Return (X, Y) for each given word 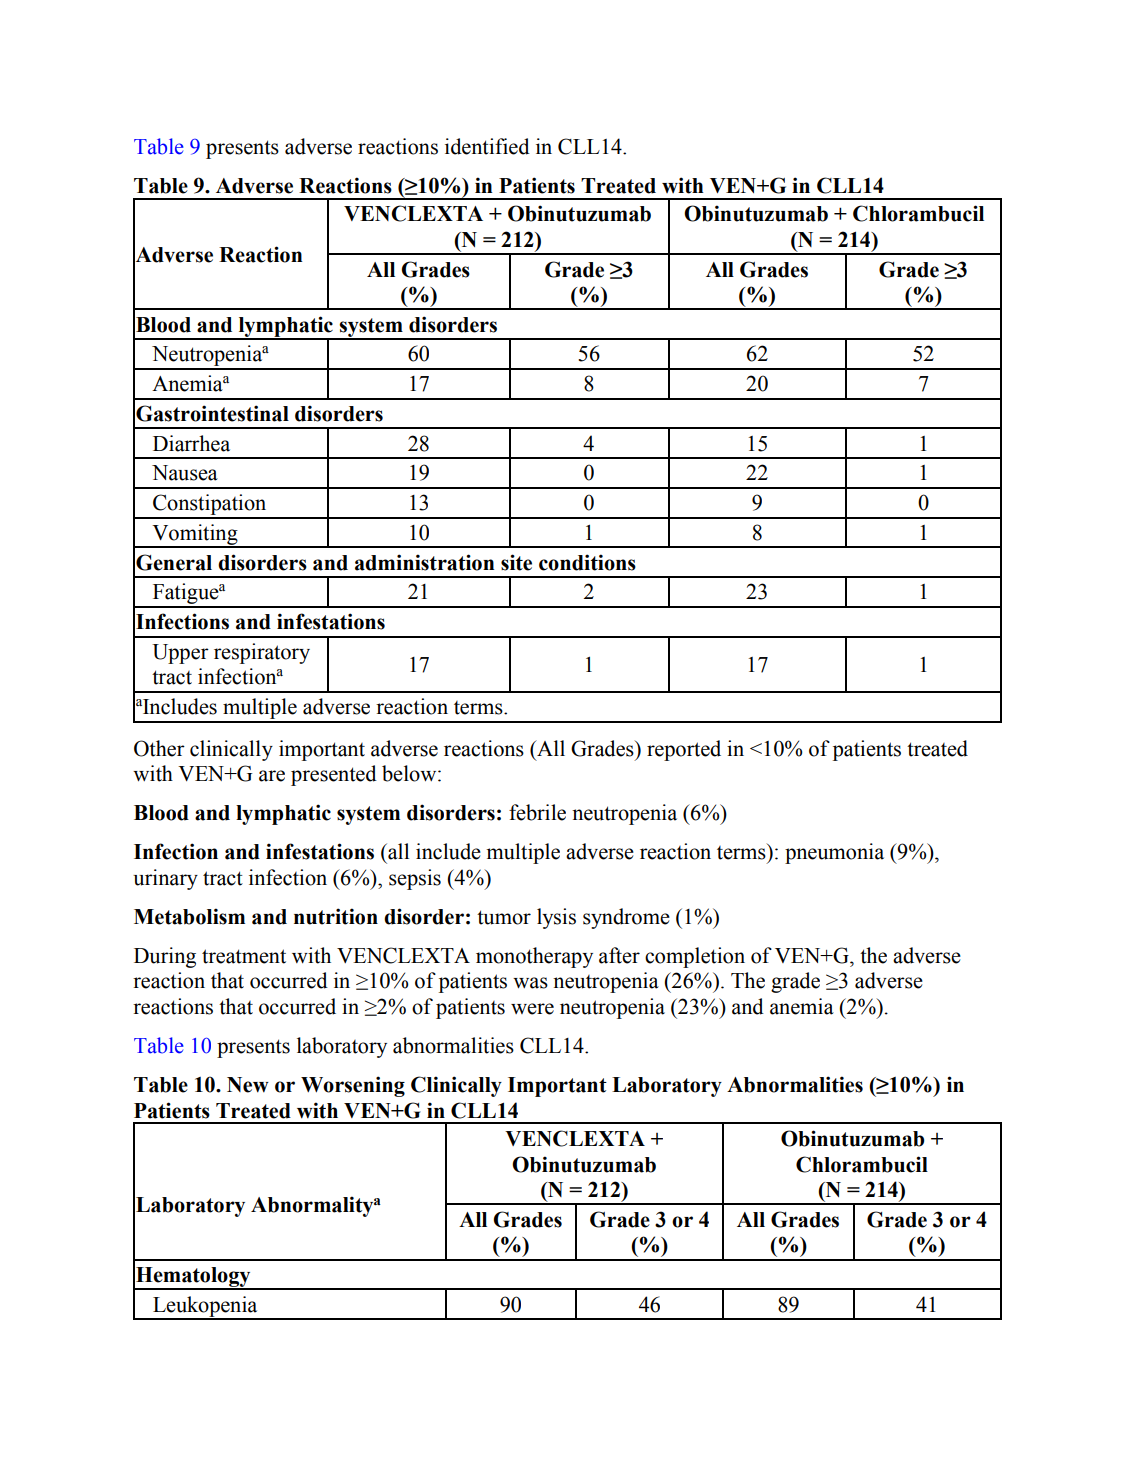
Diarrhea (191, 443)
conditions (587, 562)
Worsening (353, 1086)
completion (695, 957)
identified (487, 146)
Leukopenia (205, 1307)
